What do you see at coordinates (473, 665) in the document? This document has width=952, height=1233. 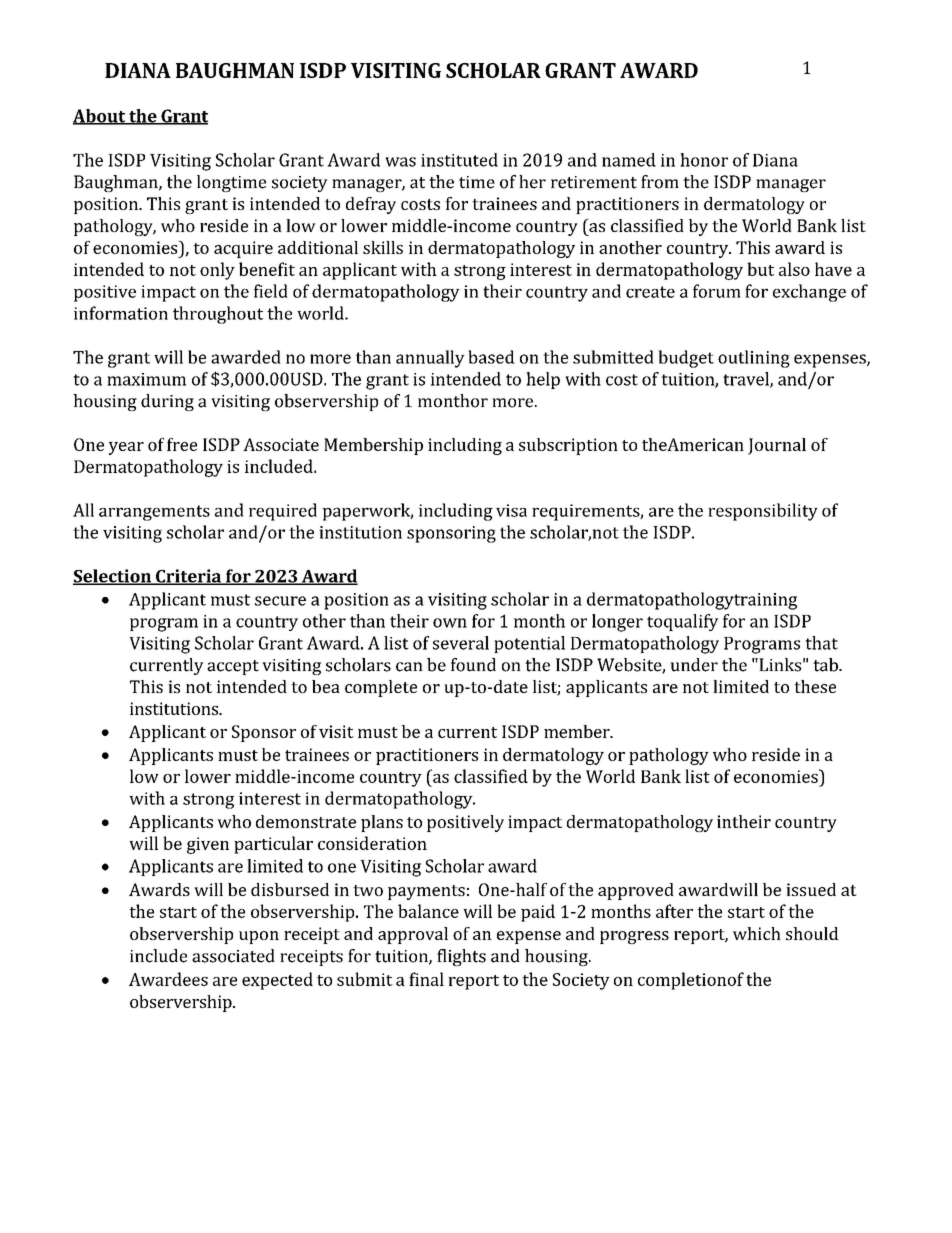 I see `found` at bounding box center [473, 665].
